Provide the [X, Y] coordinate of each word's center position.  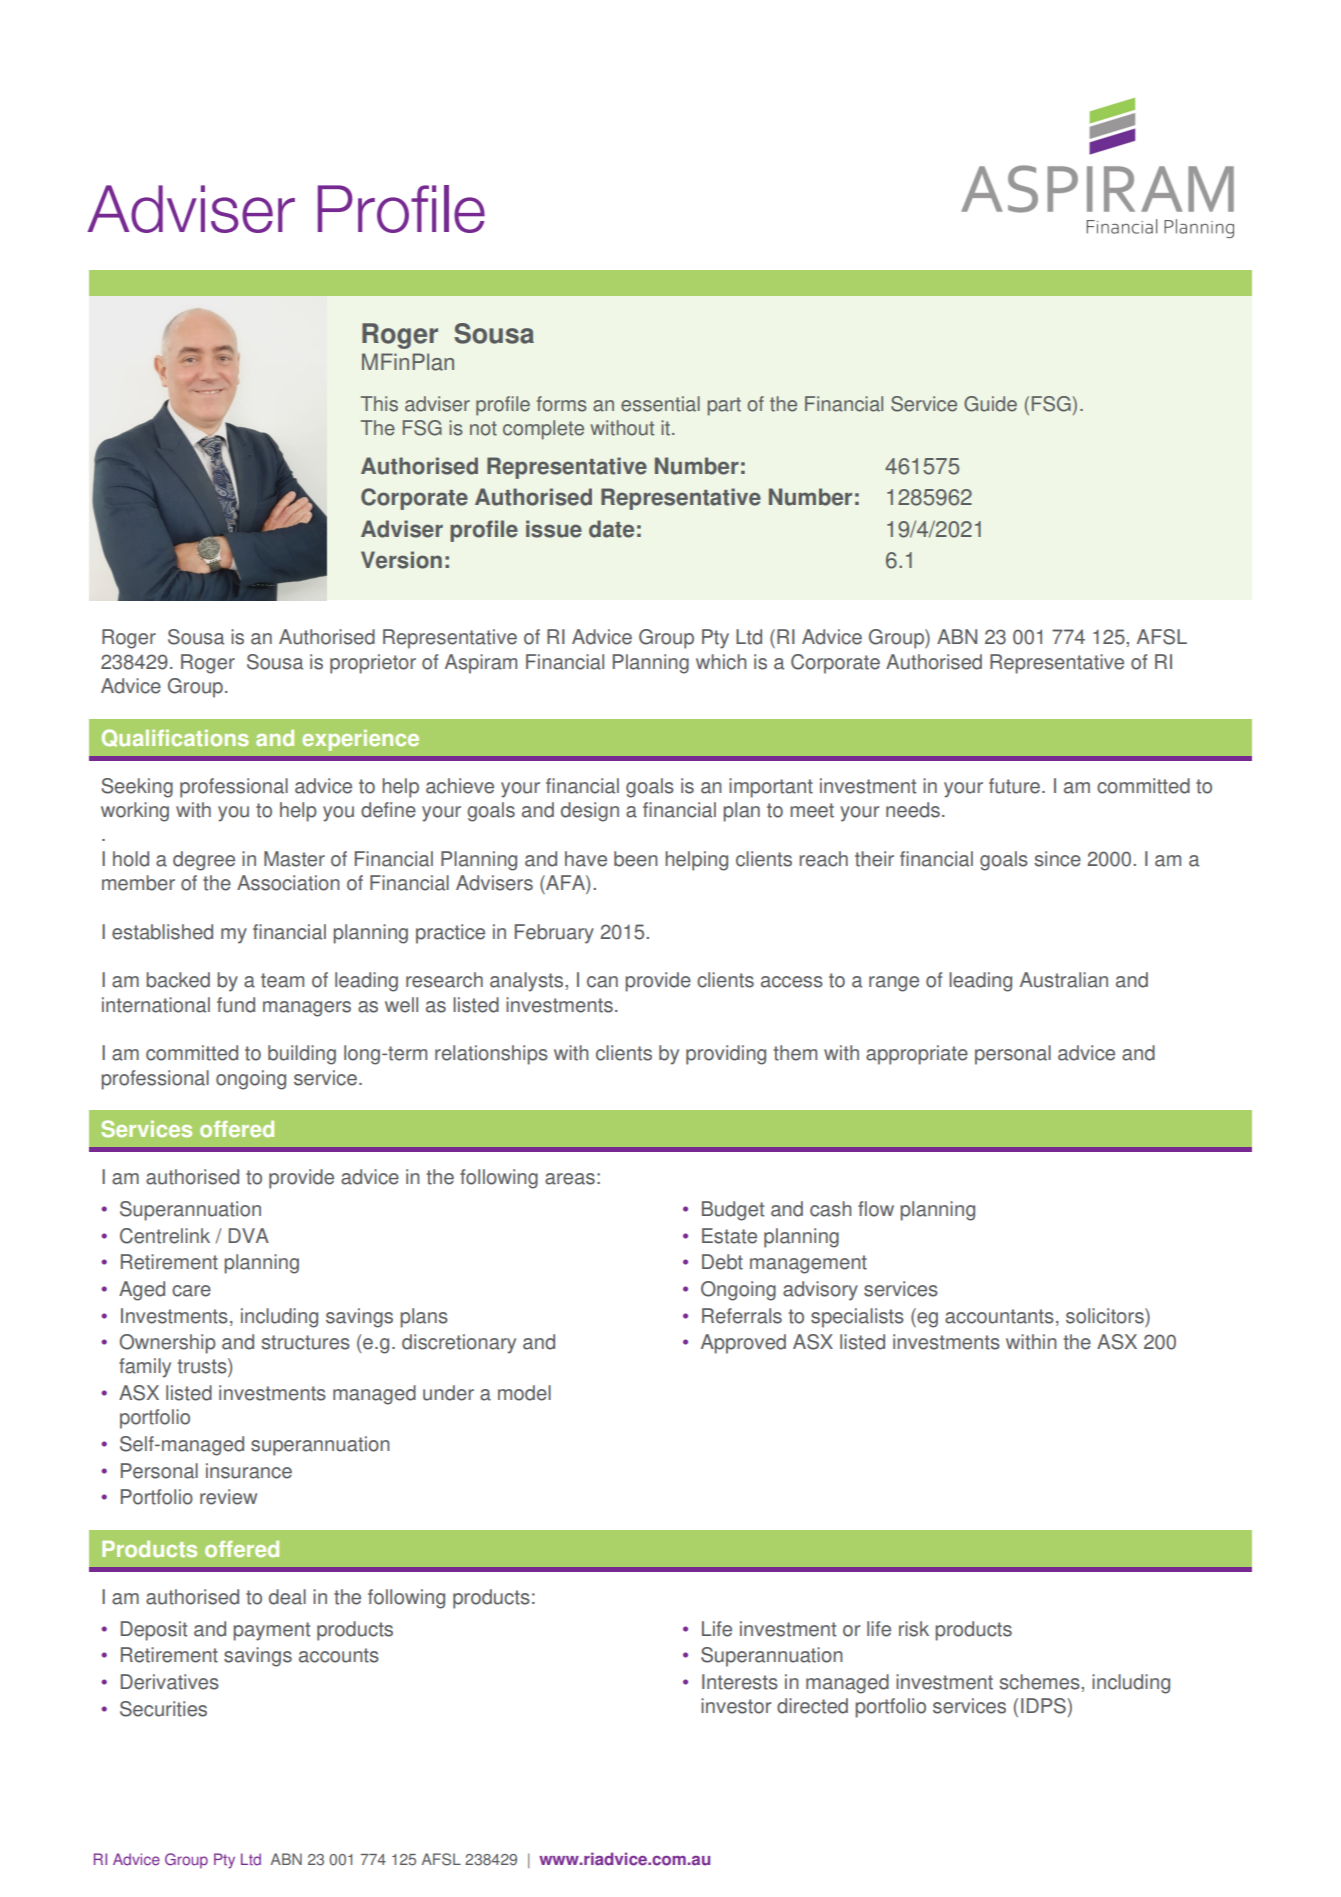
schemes [1040, 1682]
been [635, 859]
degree [204, 861]
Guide [990, 404]
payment [271, 1631]
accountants [999, 1316]
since [1057, 859]
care [191, 1291]
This [379, 404]
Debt [722, 1262]
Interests [740, 1682]
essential [660, 404]
